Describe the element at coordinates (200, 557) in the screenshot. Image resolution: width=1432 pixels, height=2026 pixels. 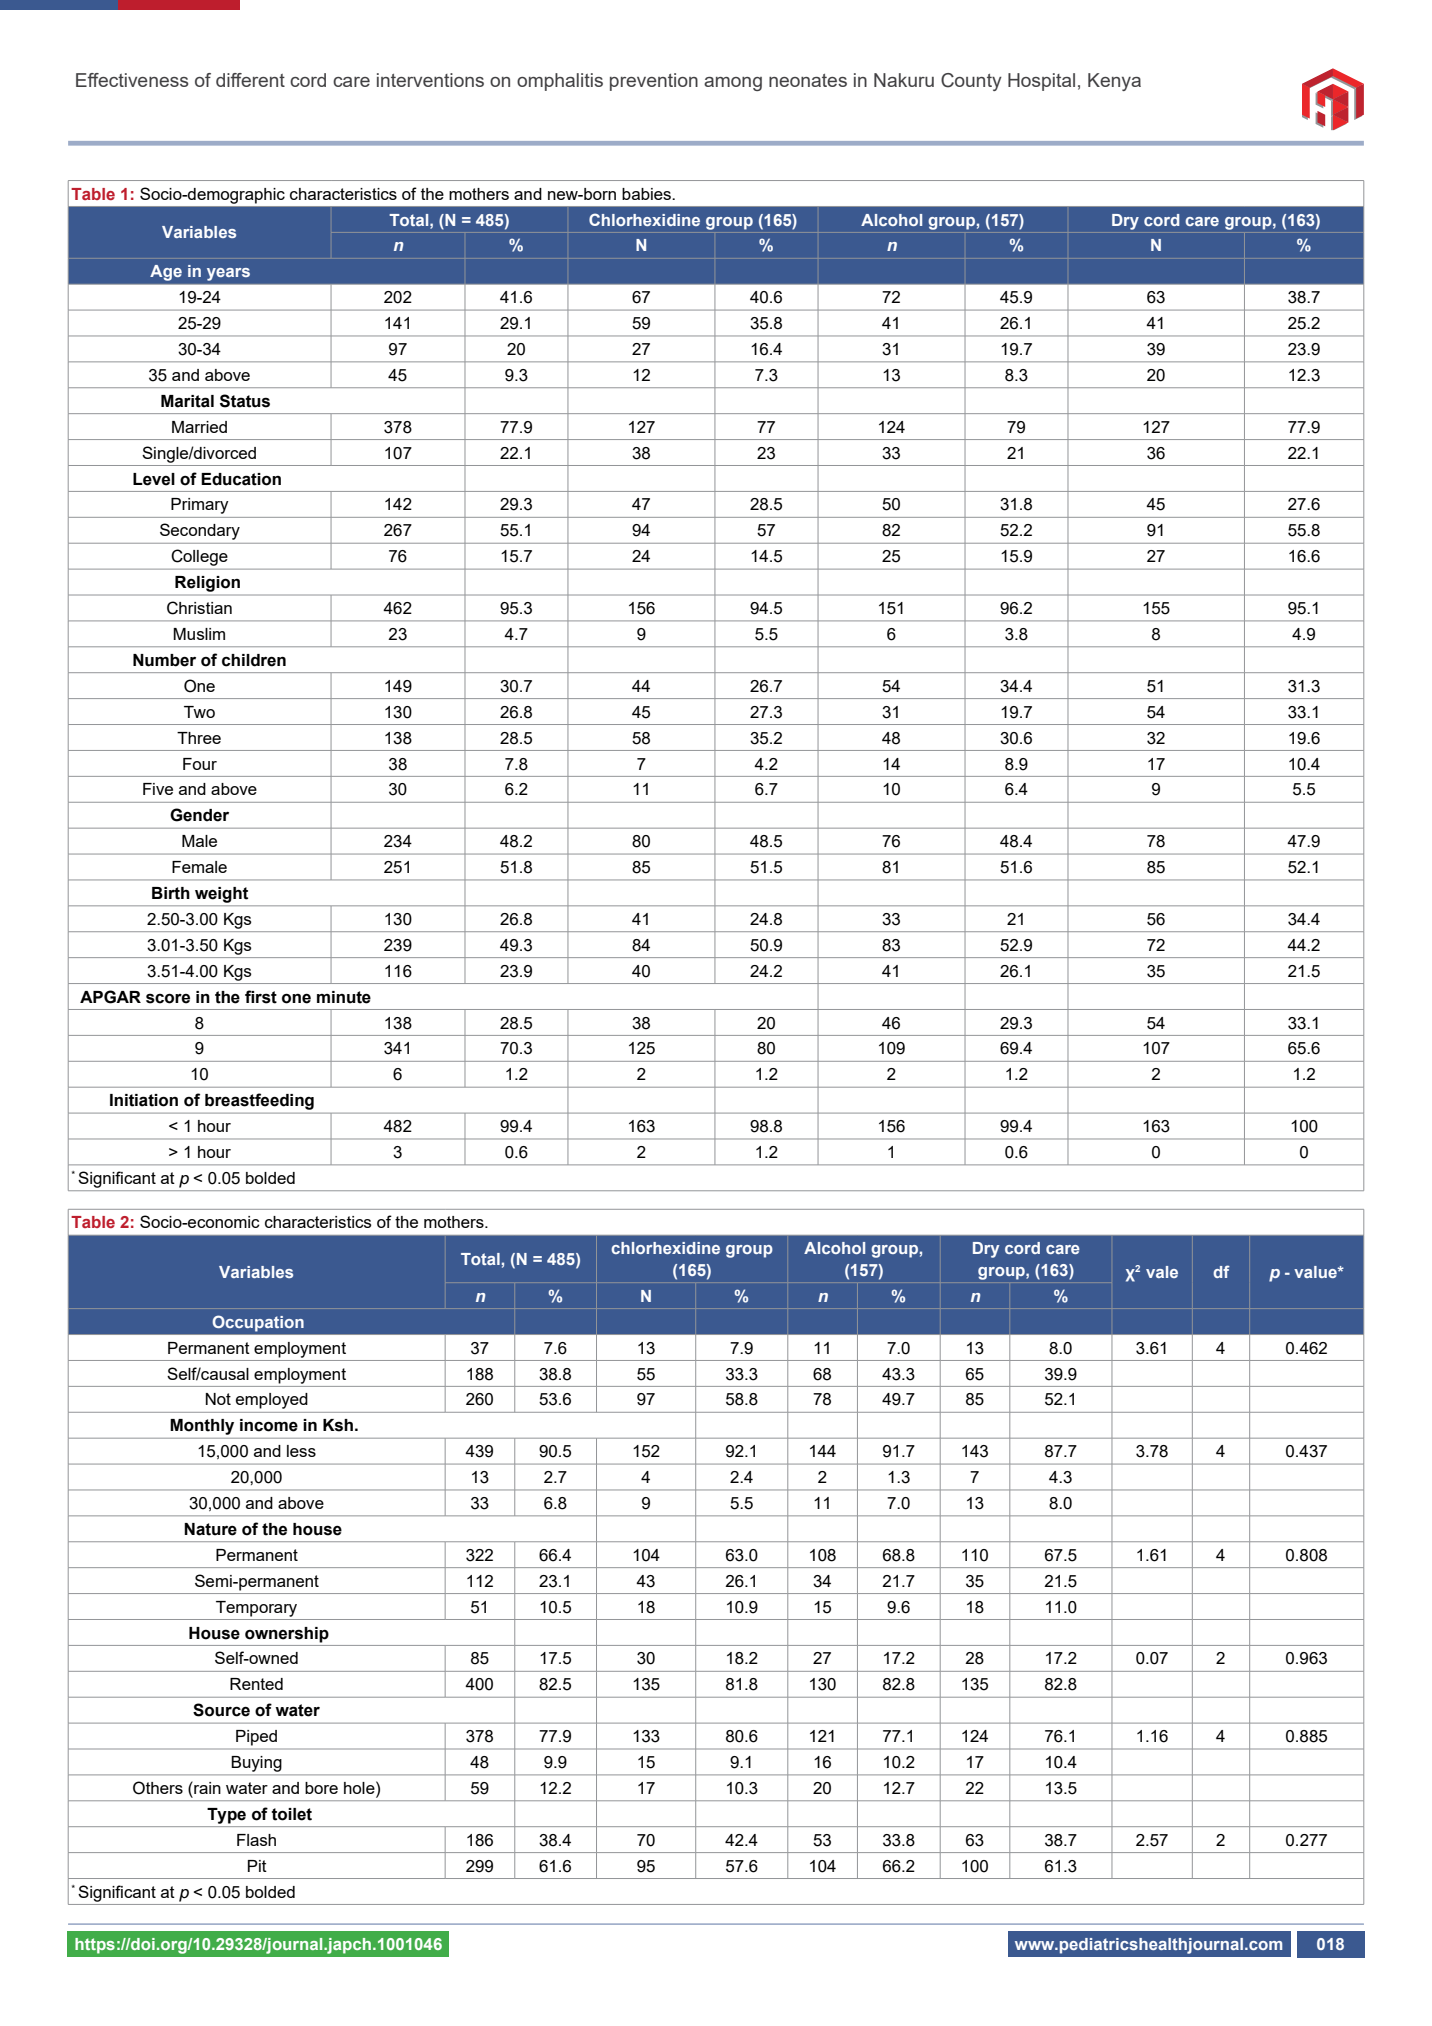
I see `College` at that location.
